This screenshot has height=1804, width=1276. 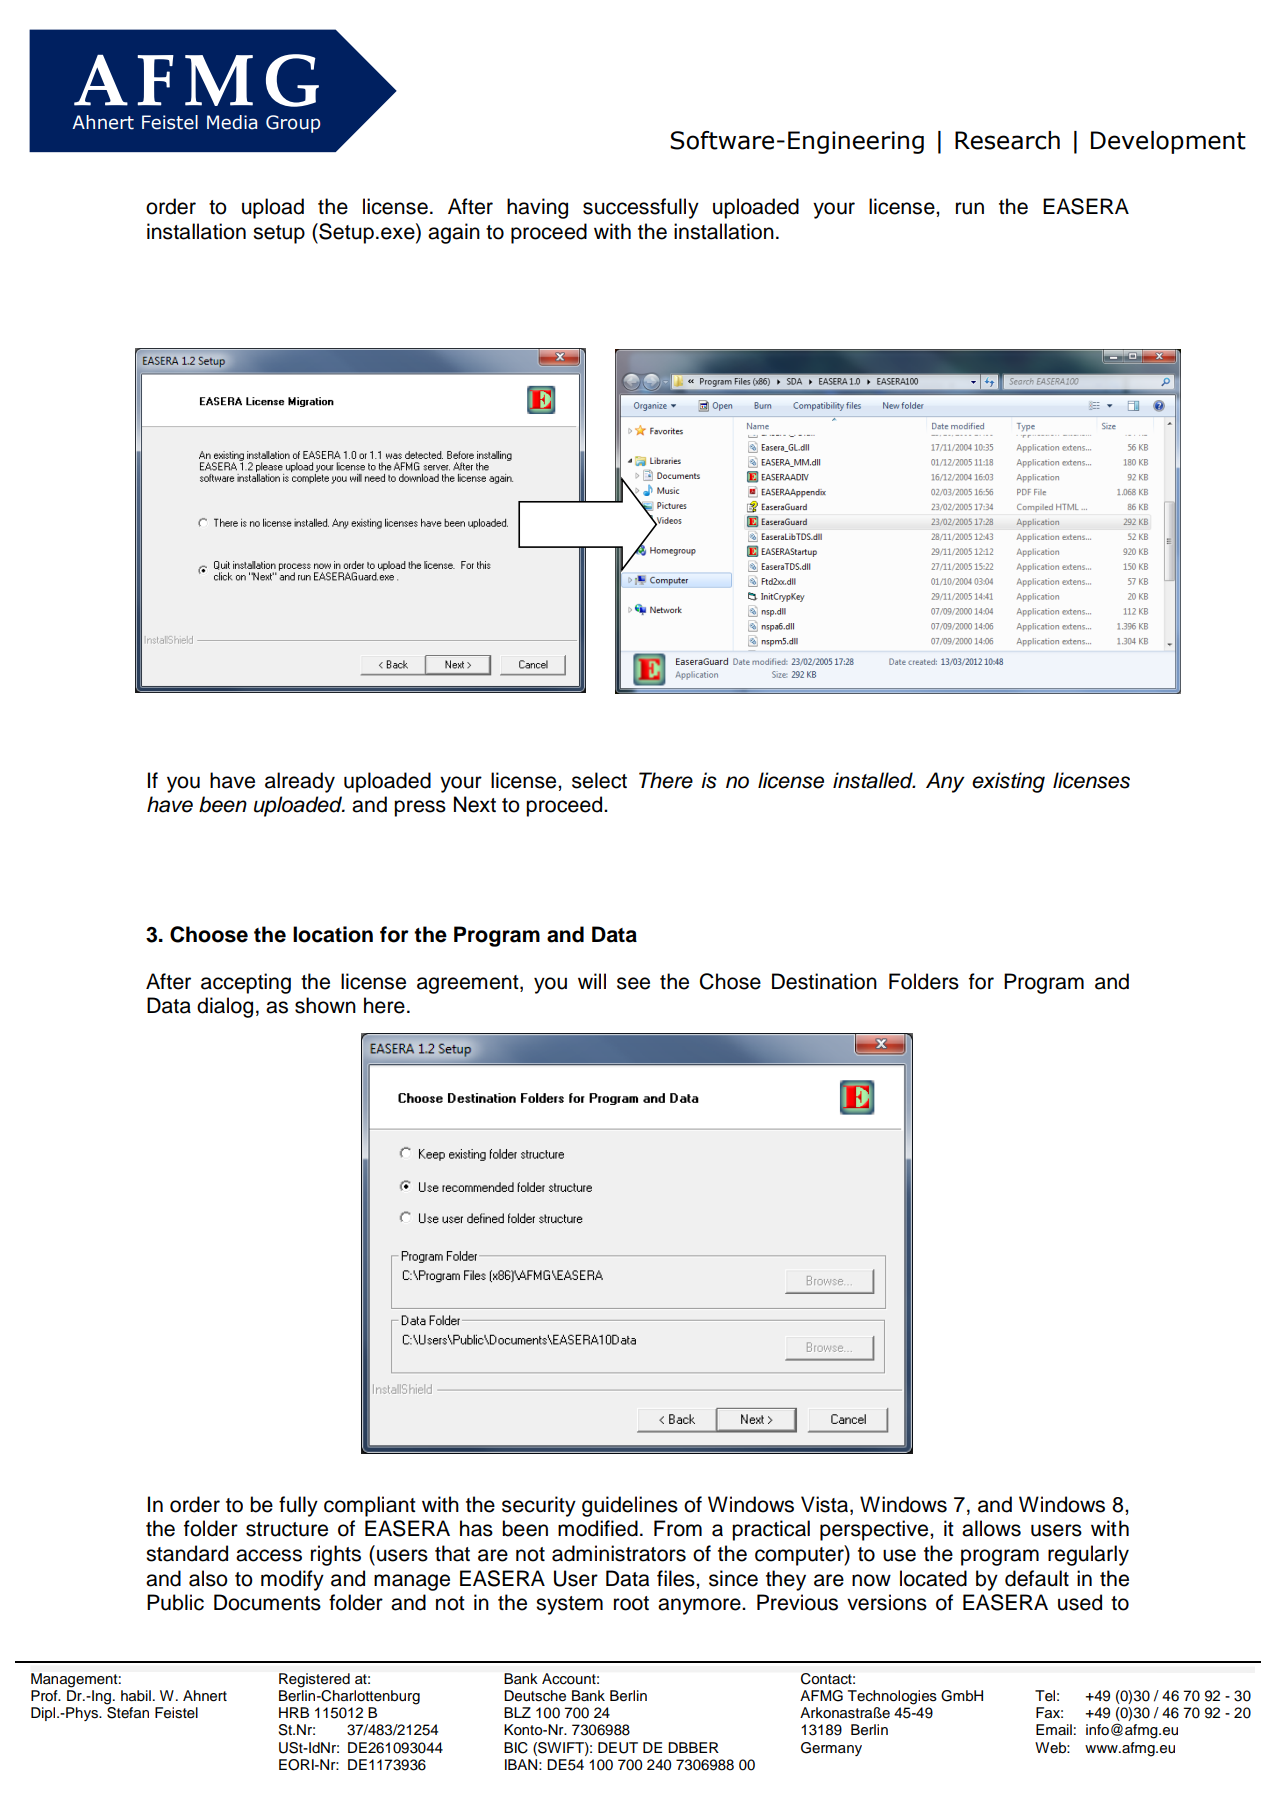 What do you see at coordinates (136, 1696) in the screenshot?
I see `habil` at bounding box center [136, 1696].
